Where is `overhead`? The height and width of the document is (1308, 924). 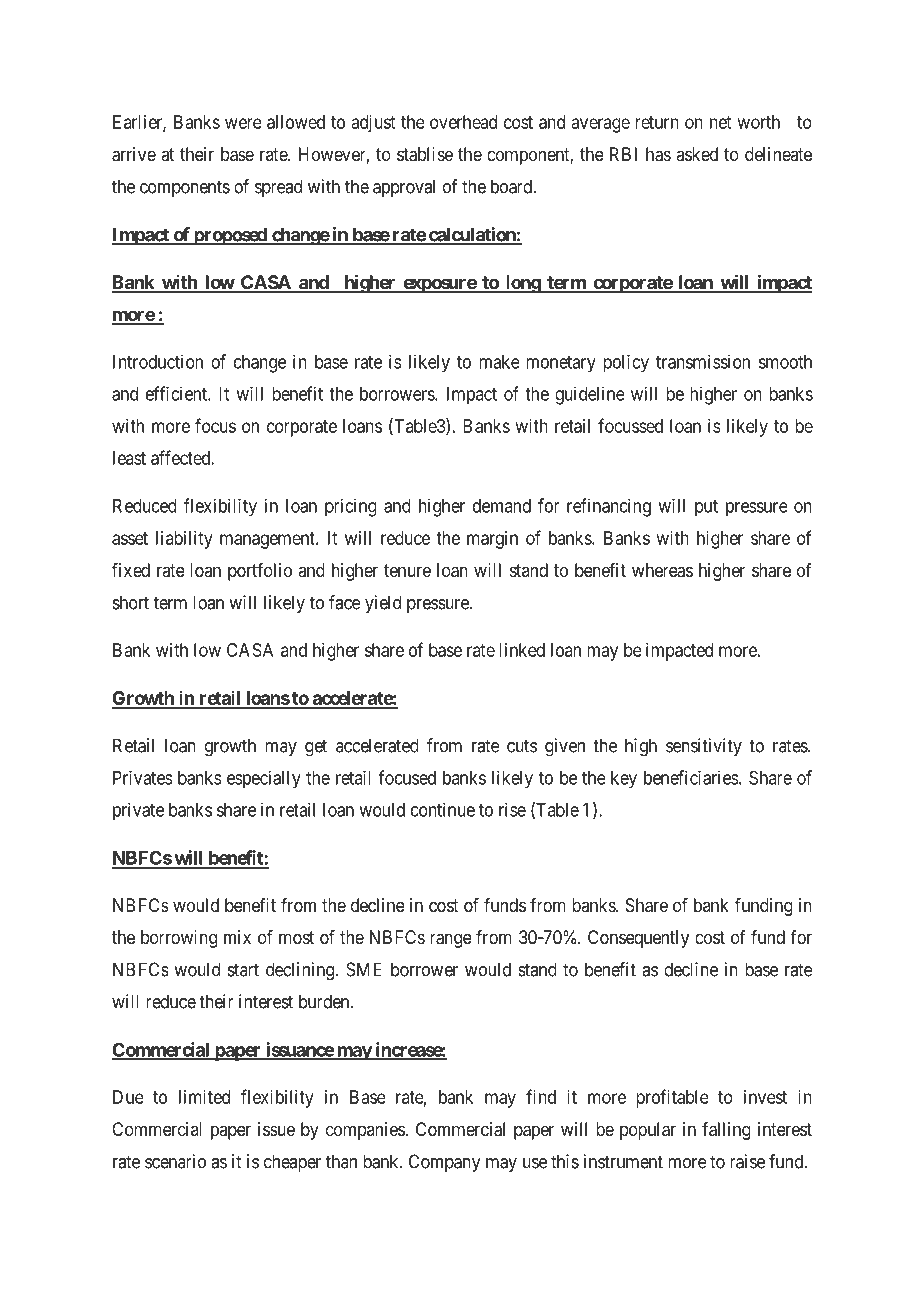 overhead is located at coordinates (463, 122).
